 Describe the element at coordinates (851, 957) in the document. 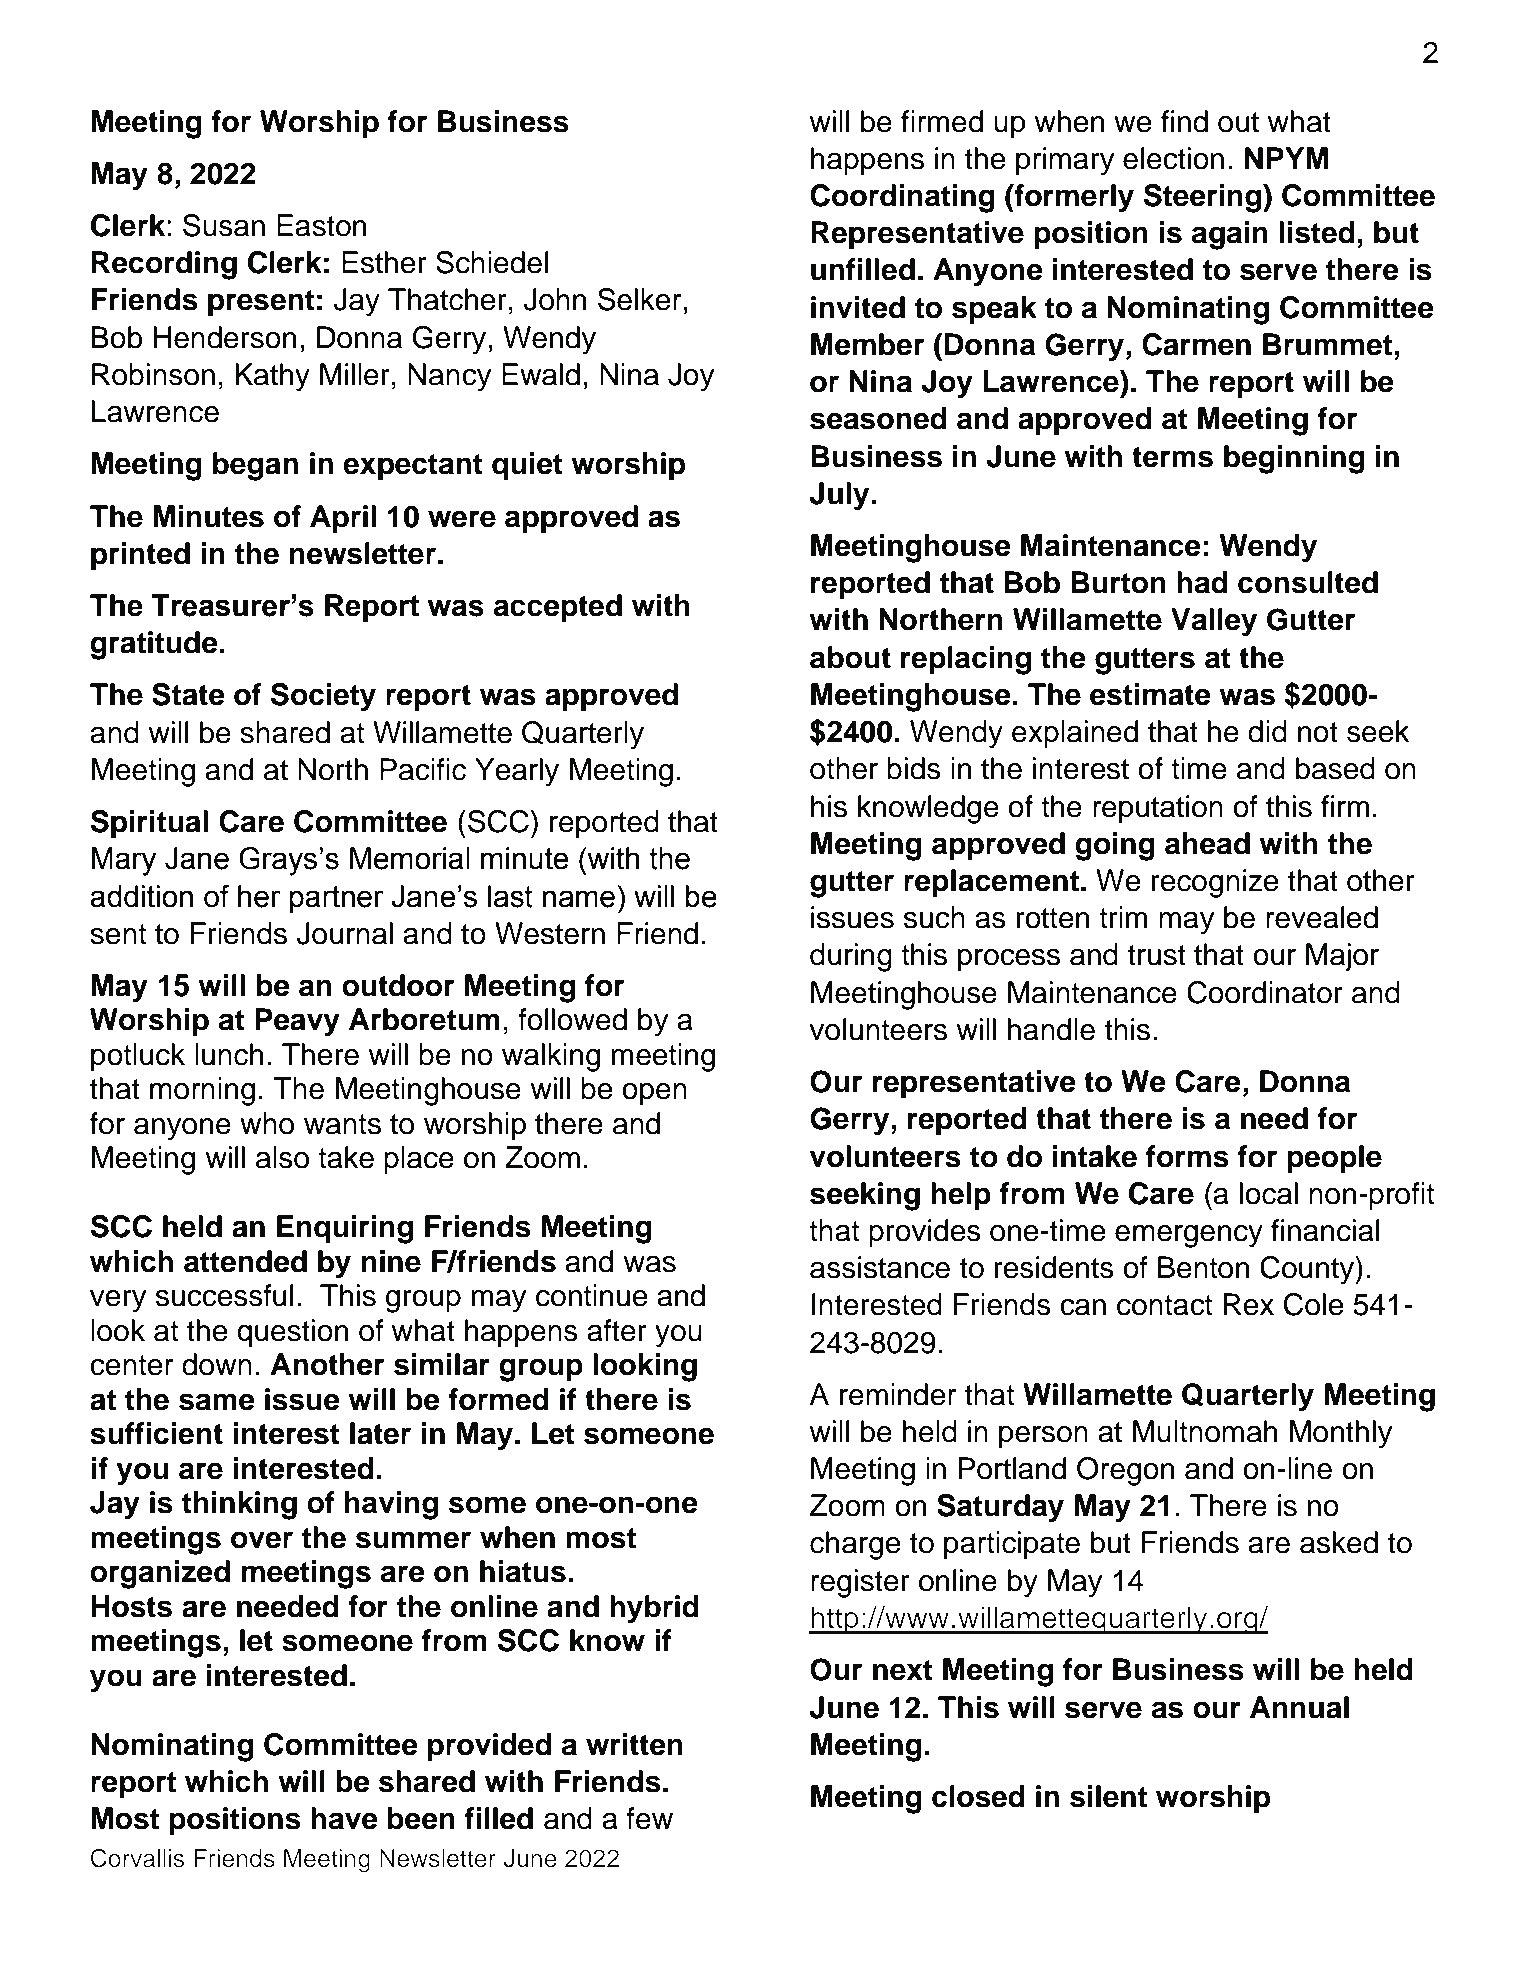

I see `during` at that location.
